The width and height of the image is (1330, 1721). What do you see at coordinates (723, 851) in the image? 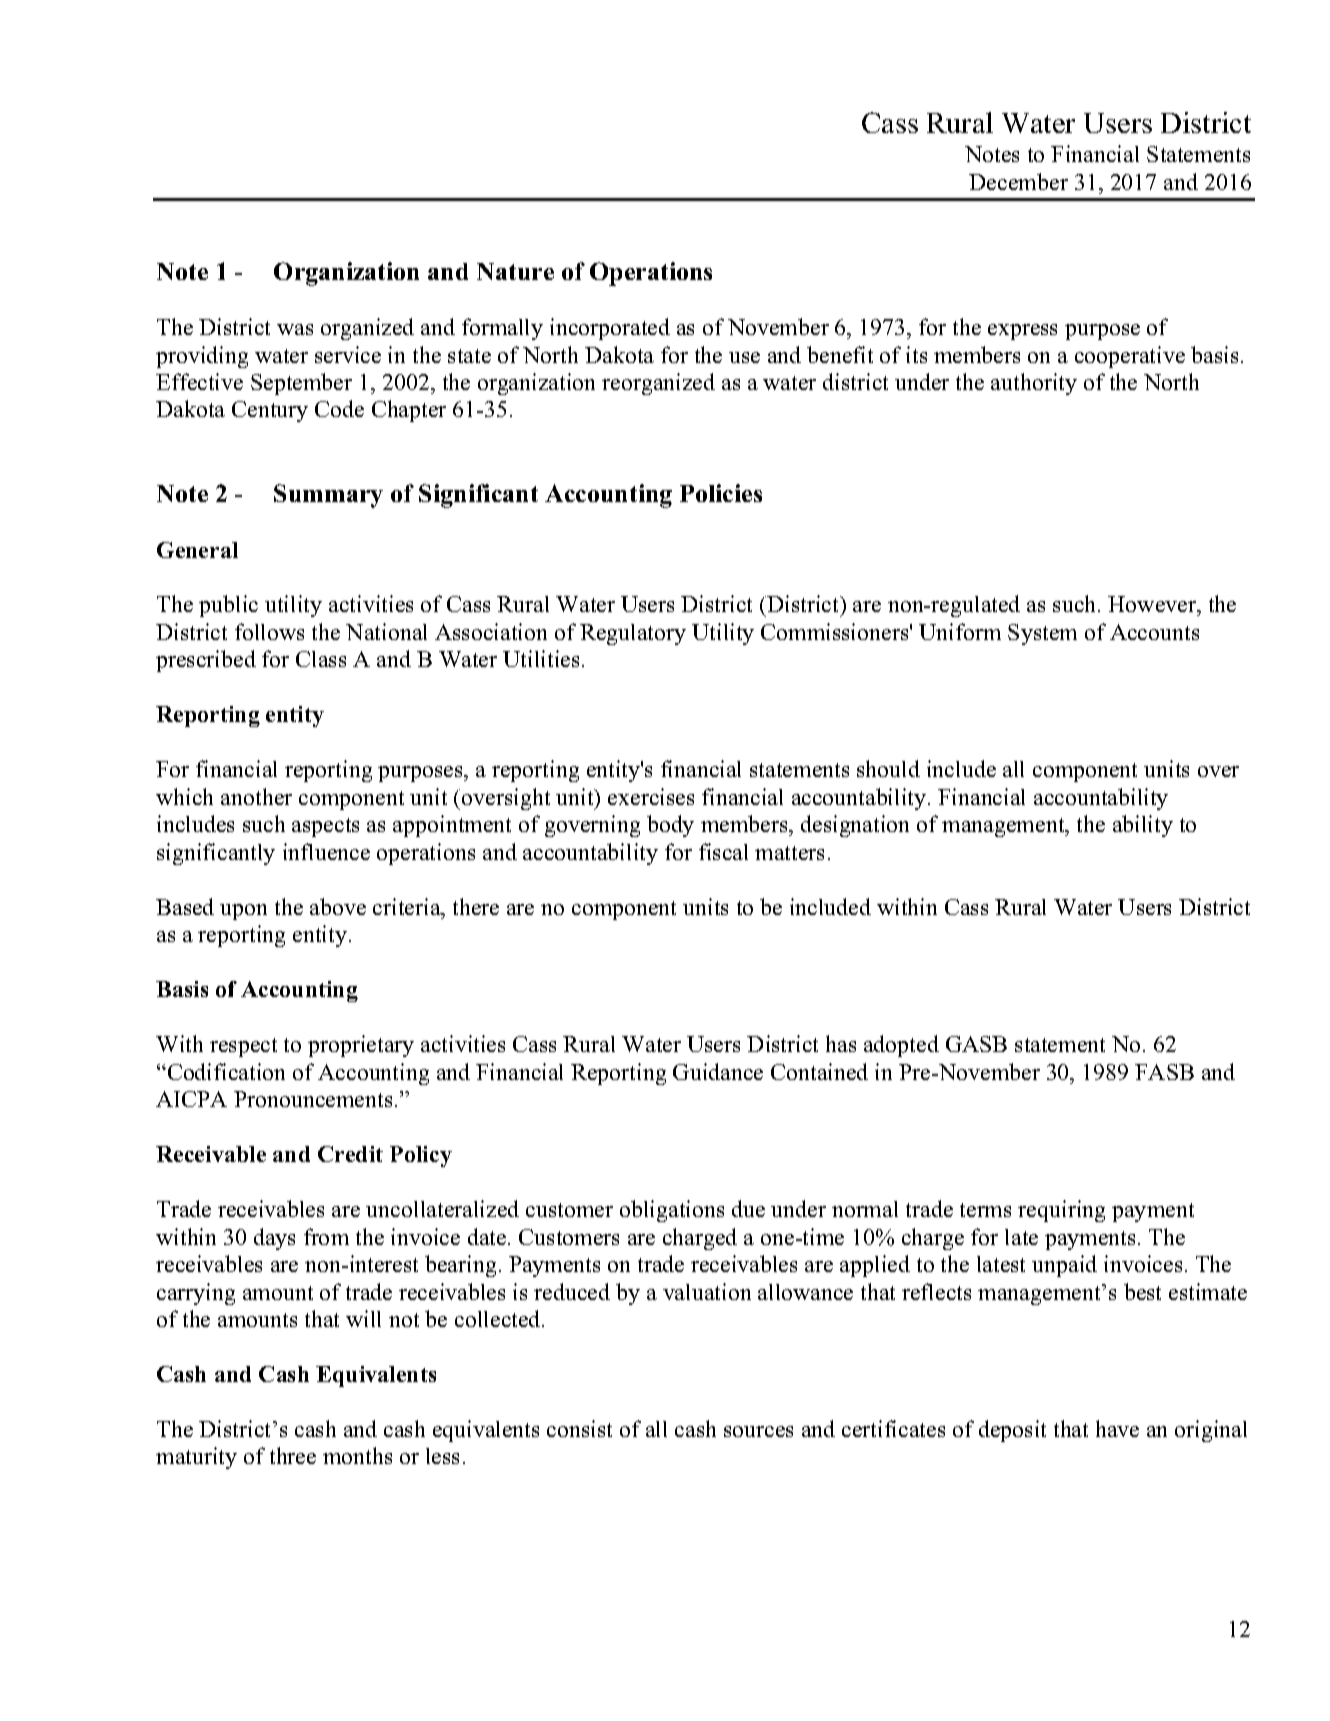
I see `fiscal` at bounding box center [723, 851].
